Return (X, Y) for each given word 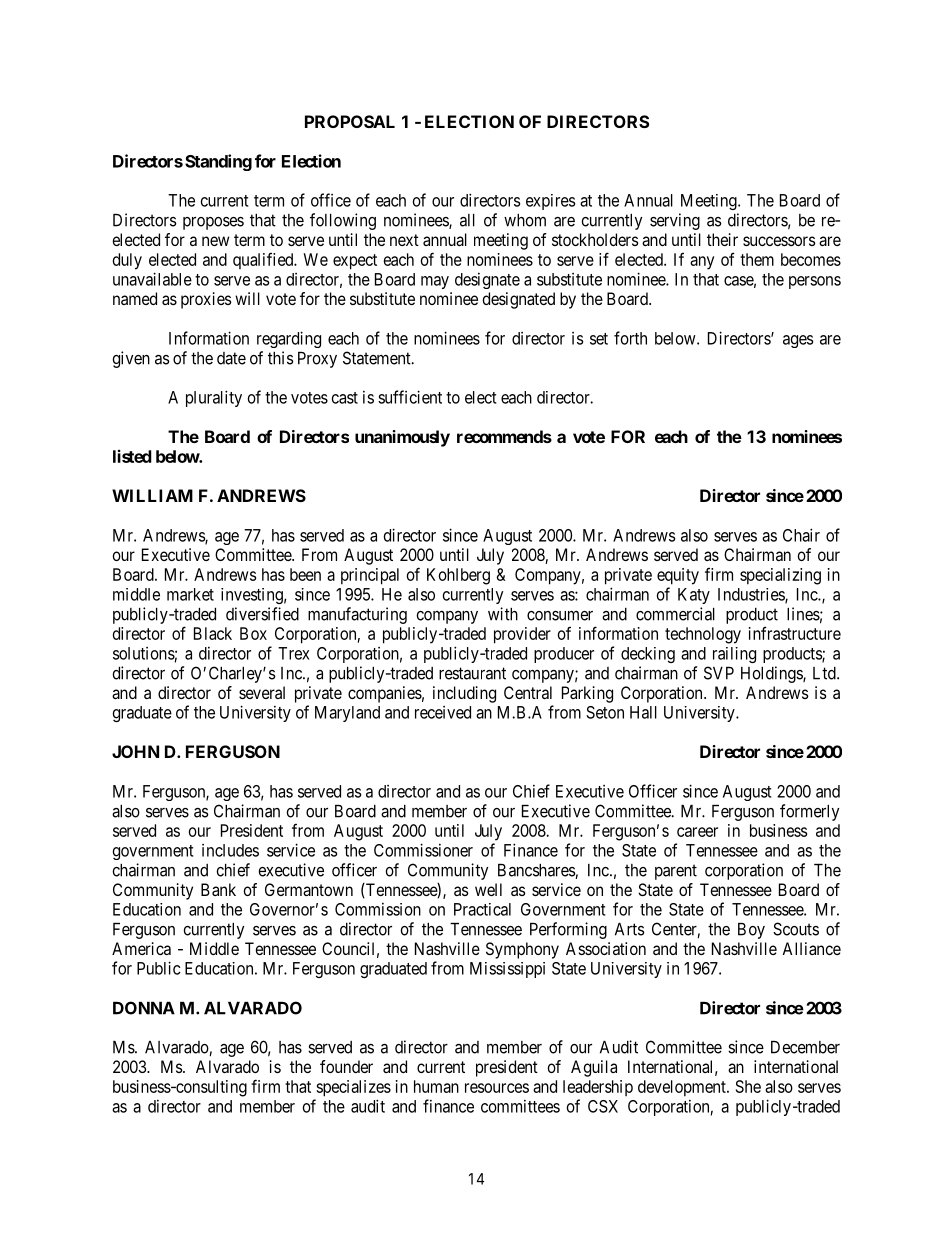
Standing (218, 162)
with (503, 614)
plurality (214, 398)
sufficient (410, 397)
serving (675, 221)
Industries (752, 595)
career (697, 832)
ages (798, 341)
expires (550, 202)
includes (230, 850)
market (190, 594)
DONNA (144, 1008)
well (488, 889)
